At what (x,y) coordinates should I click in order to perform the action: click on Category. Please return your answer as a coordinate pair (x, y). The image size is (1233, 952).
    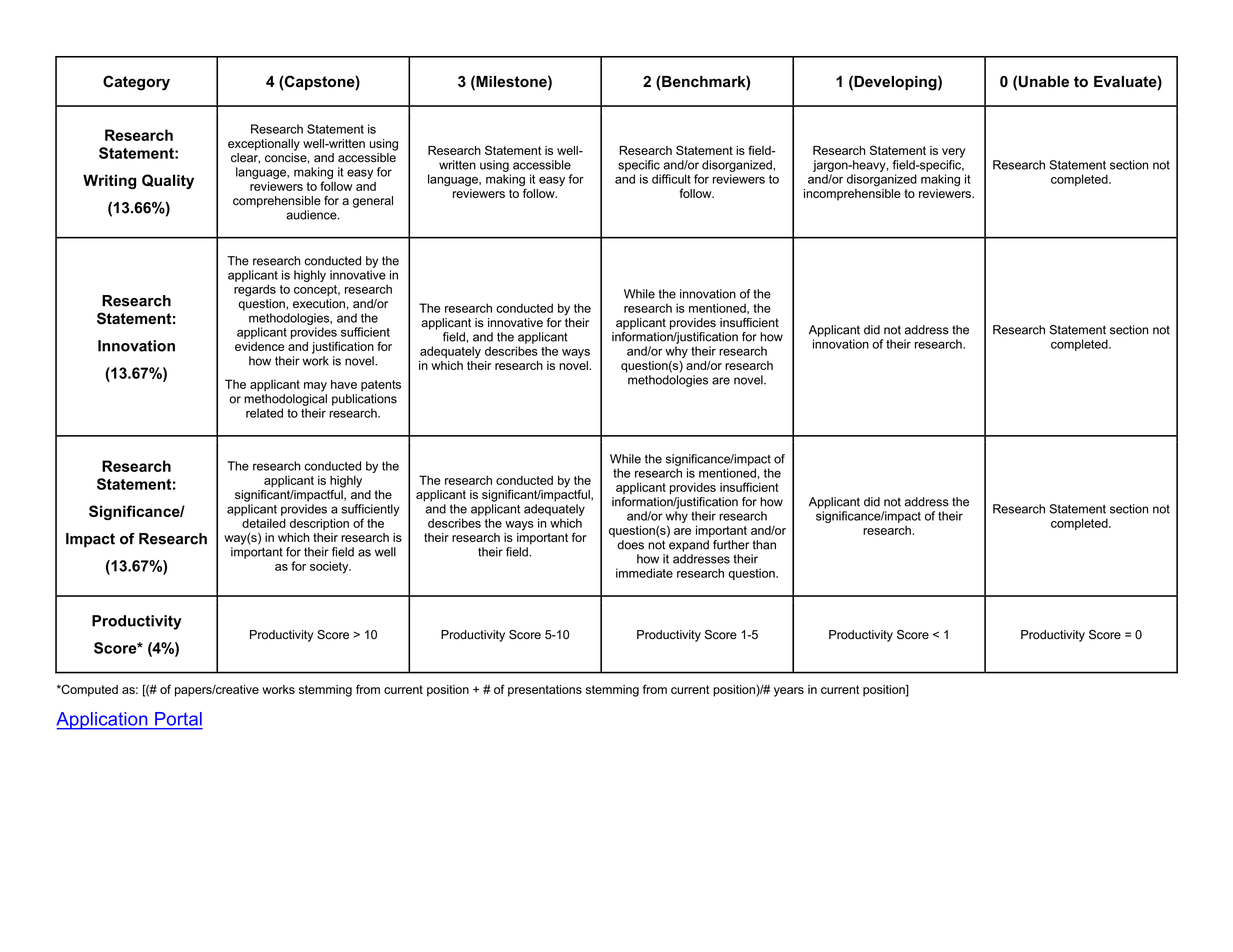
    Looking at the image, I should click on (136, 83).
